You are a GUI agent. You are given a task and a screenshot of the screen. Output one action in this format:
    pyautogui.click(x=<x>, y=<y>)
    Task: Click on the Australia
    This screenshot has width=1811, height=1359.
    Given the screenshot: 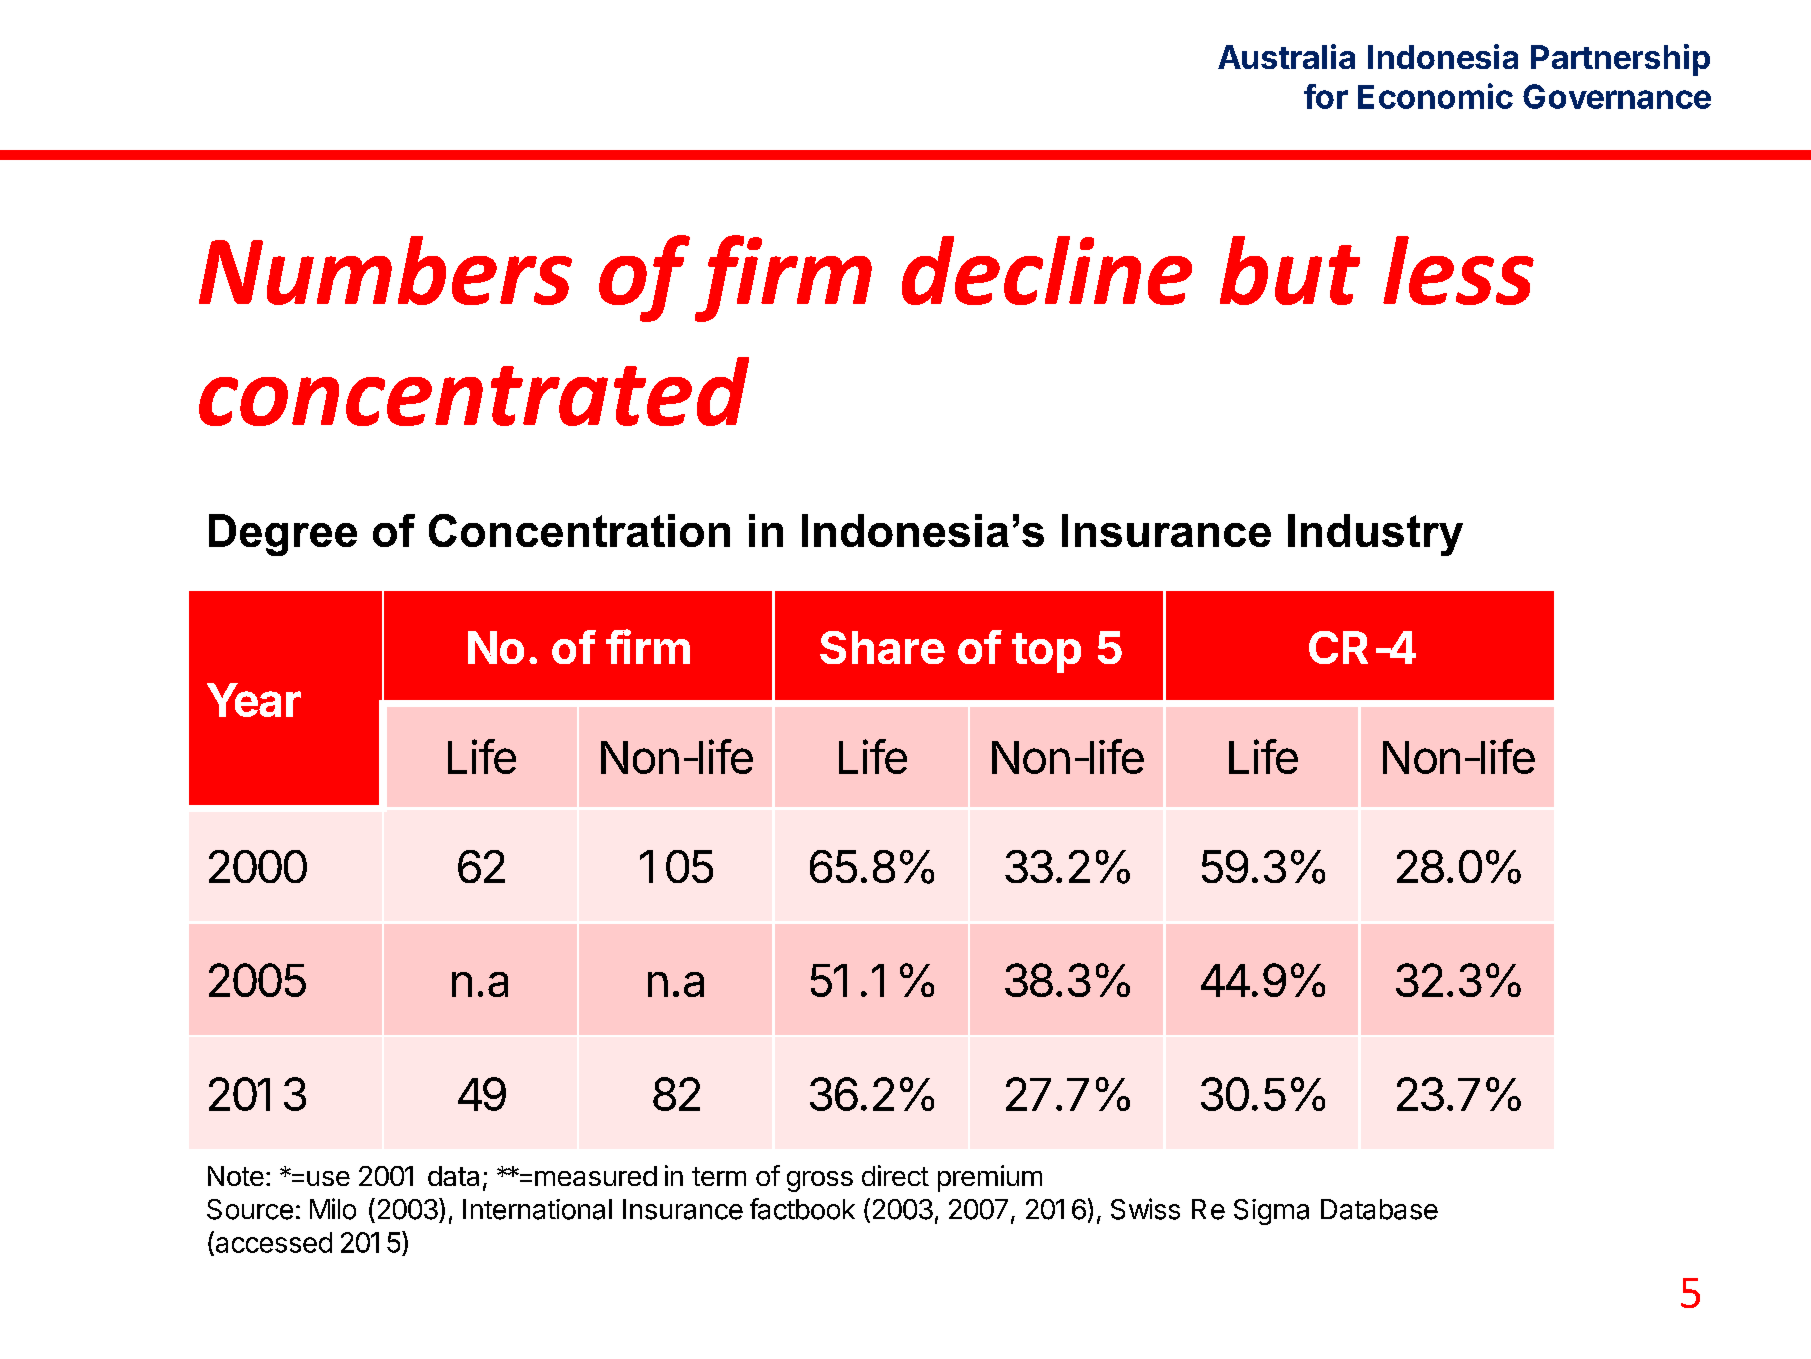 What is the action you would take?
    pyautogui.click(x=1286, y=56)
